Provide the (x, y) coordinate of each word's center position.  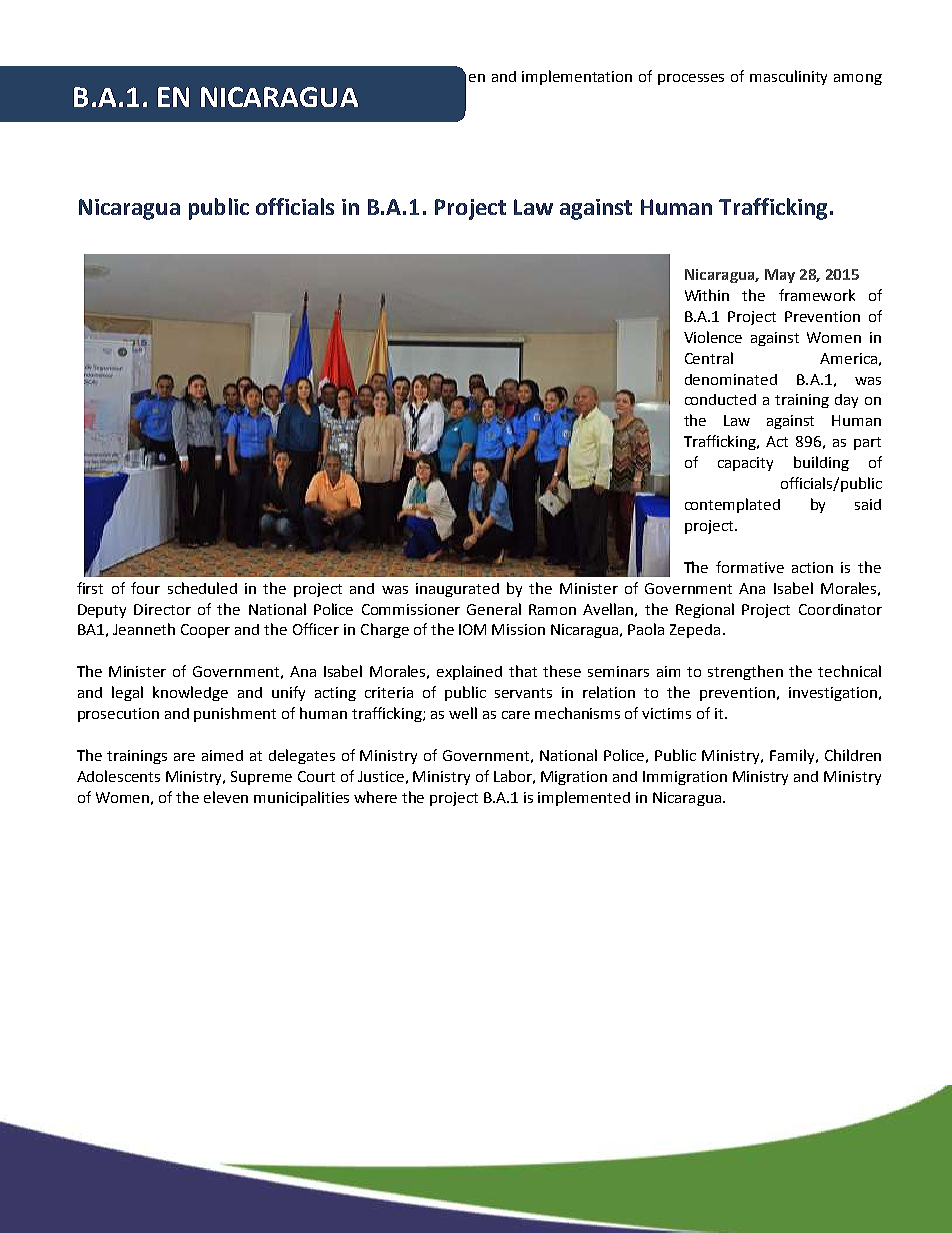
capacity (745, 464)
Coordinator (840, 609)
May (780, 276)
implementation (577, 77)
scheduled (202, 588)
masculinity (788, 77)
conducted (720, 399)
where (375, 797)
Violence (713, 337)
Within (707, 295)
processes (691, 79)
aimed (222, 755)
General (494, 609)
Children (853, 755)
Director (162, 609)
